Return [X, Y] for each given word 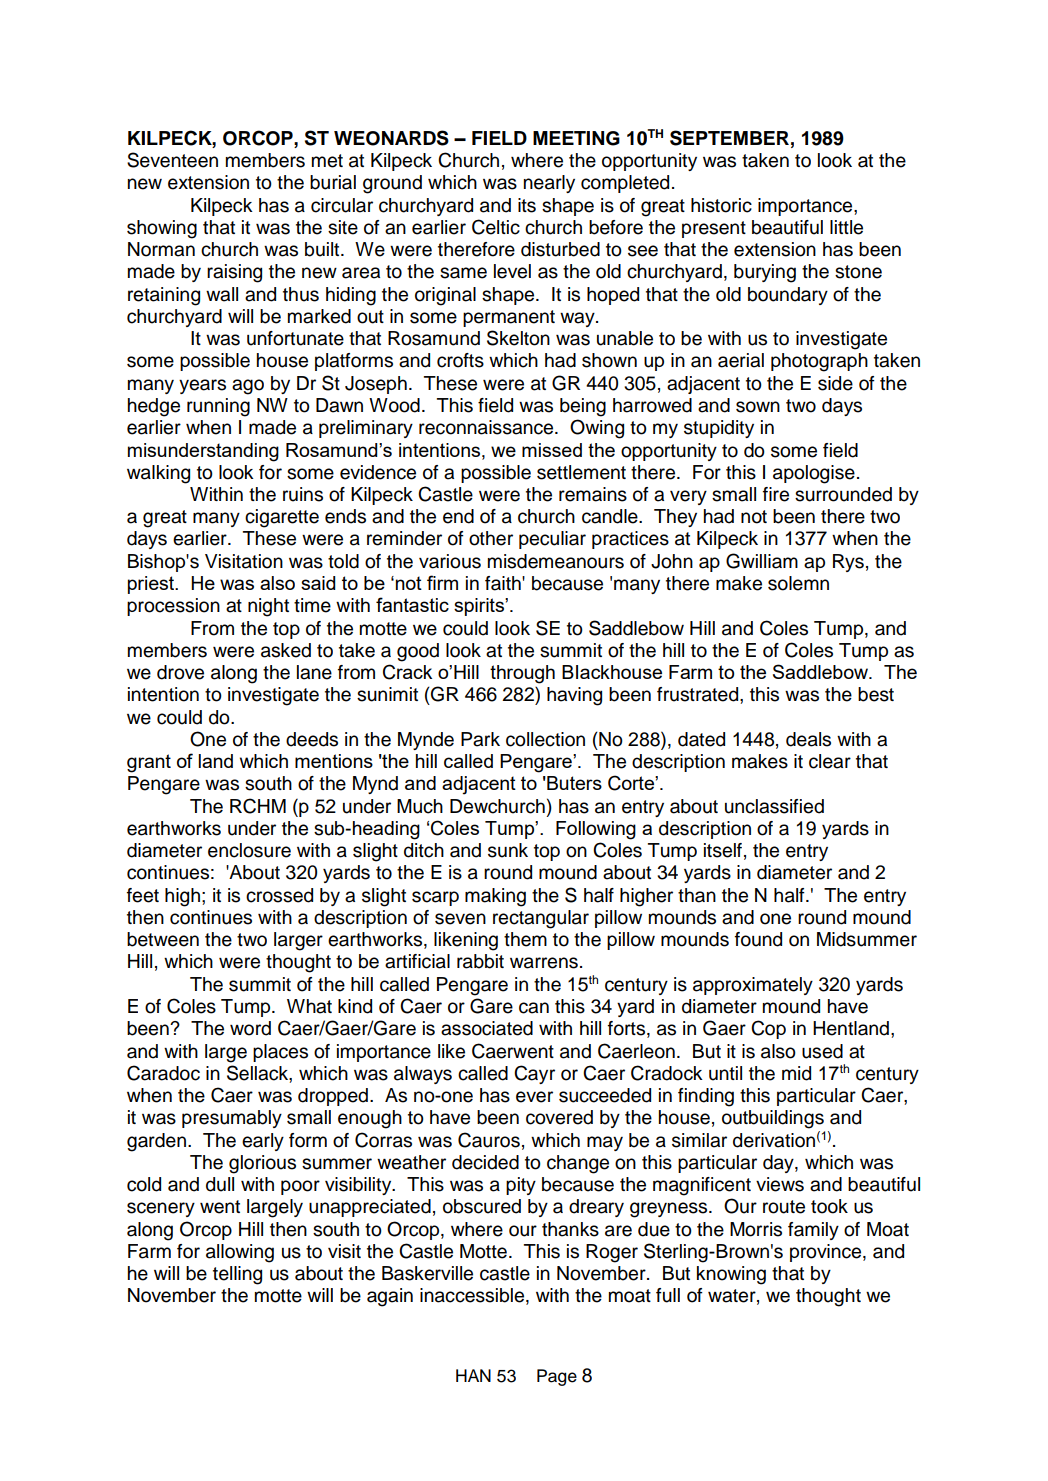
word [250, 1028]
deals [808, 739]
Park [480, 739]
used [822, 1051]
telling [237, 1275]
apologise [814, 474]
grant [149, 763]
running [218, 407]
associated [487, 1028]
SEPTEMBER [729, 138]
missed [552, 450]
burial [333, 182]
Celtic [496, 227]
